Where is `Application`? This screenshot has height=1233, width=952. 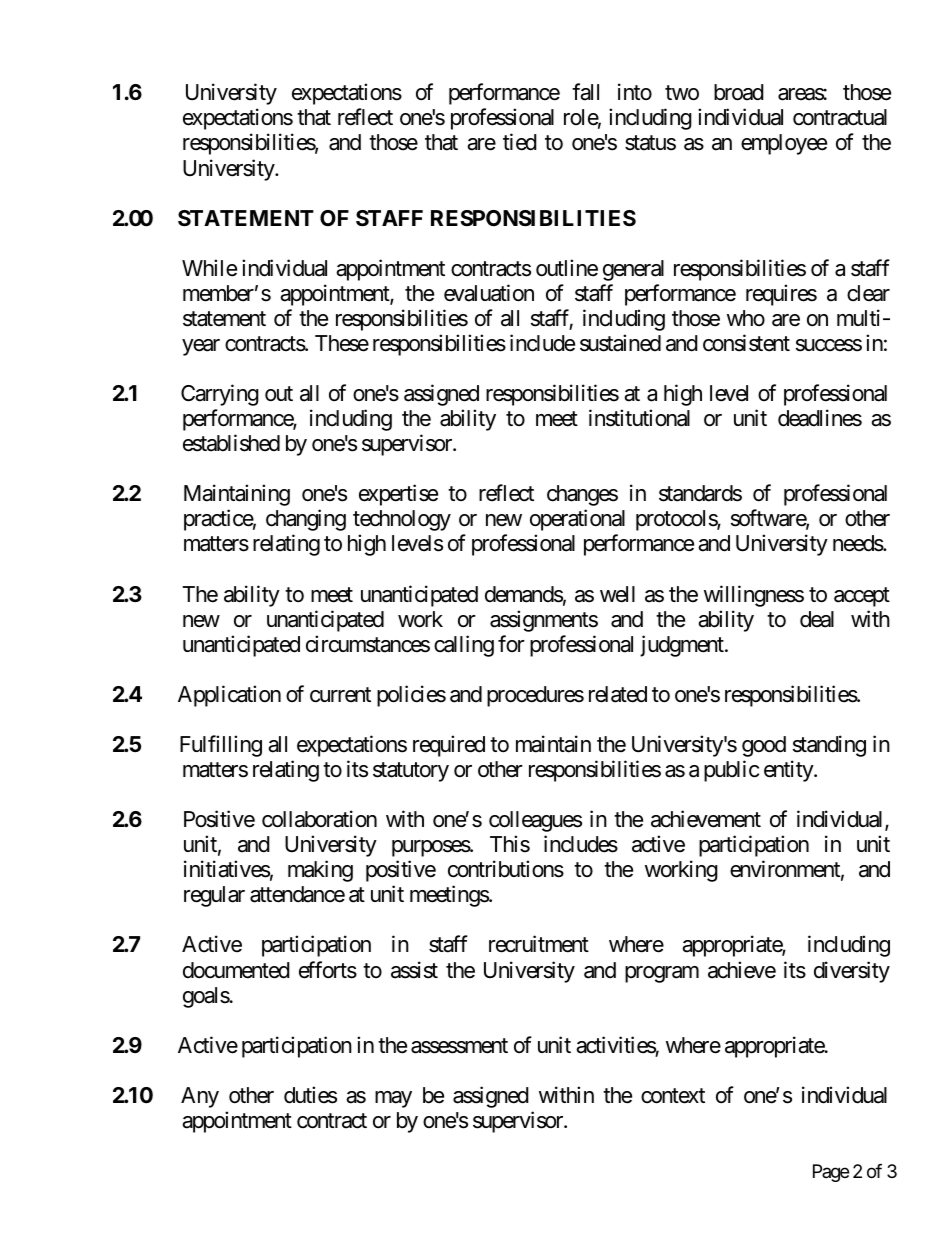 Application is located at coordinates (229, 696).
